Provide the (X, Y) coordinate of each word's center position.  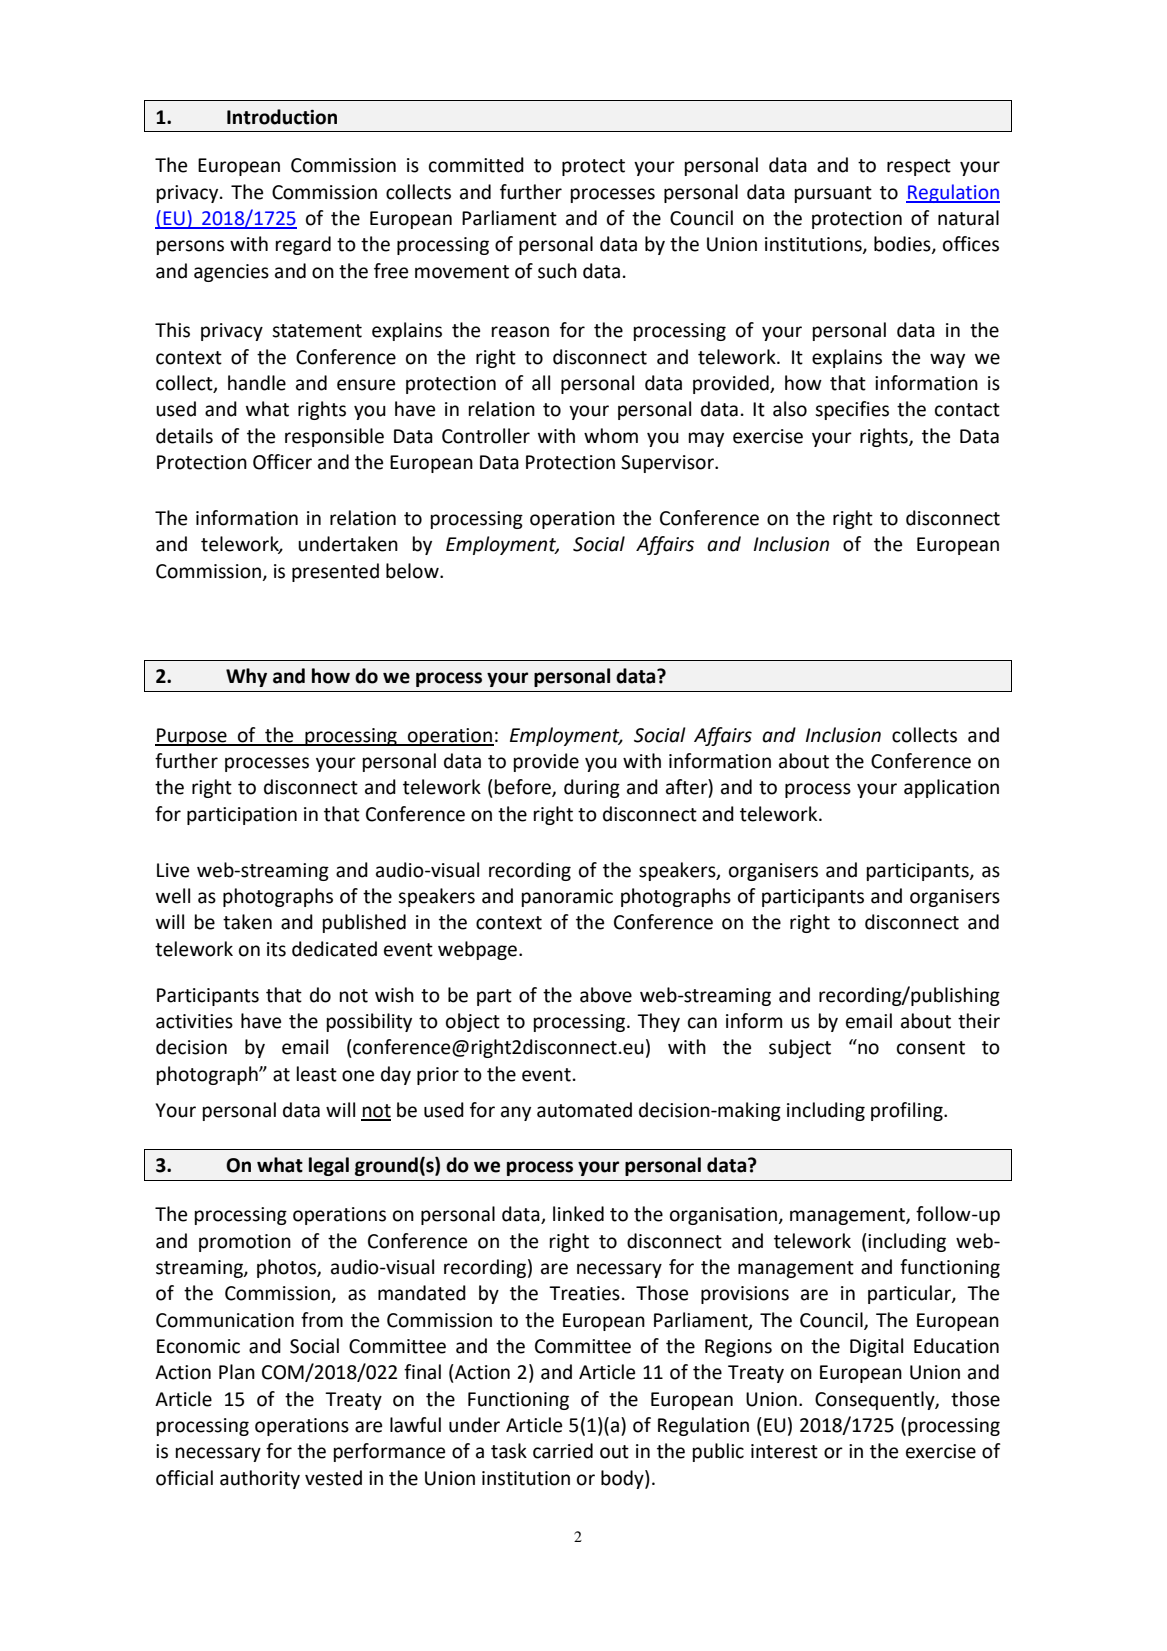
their (979, 1021)
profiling (908, 1111)
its (276, 949)
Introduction (282, 117)
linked (578, 1214)
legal (329, 1166)
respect (919, 167)
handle (257, 383)
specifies (852, 410)
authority (260, 1479)
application (951, 788)
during (592, 788)
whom (611, 436)
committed (476, 165)
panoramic (567, 898)
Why (246, 677)
